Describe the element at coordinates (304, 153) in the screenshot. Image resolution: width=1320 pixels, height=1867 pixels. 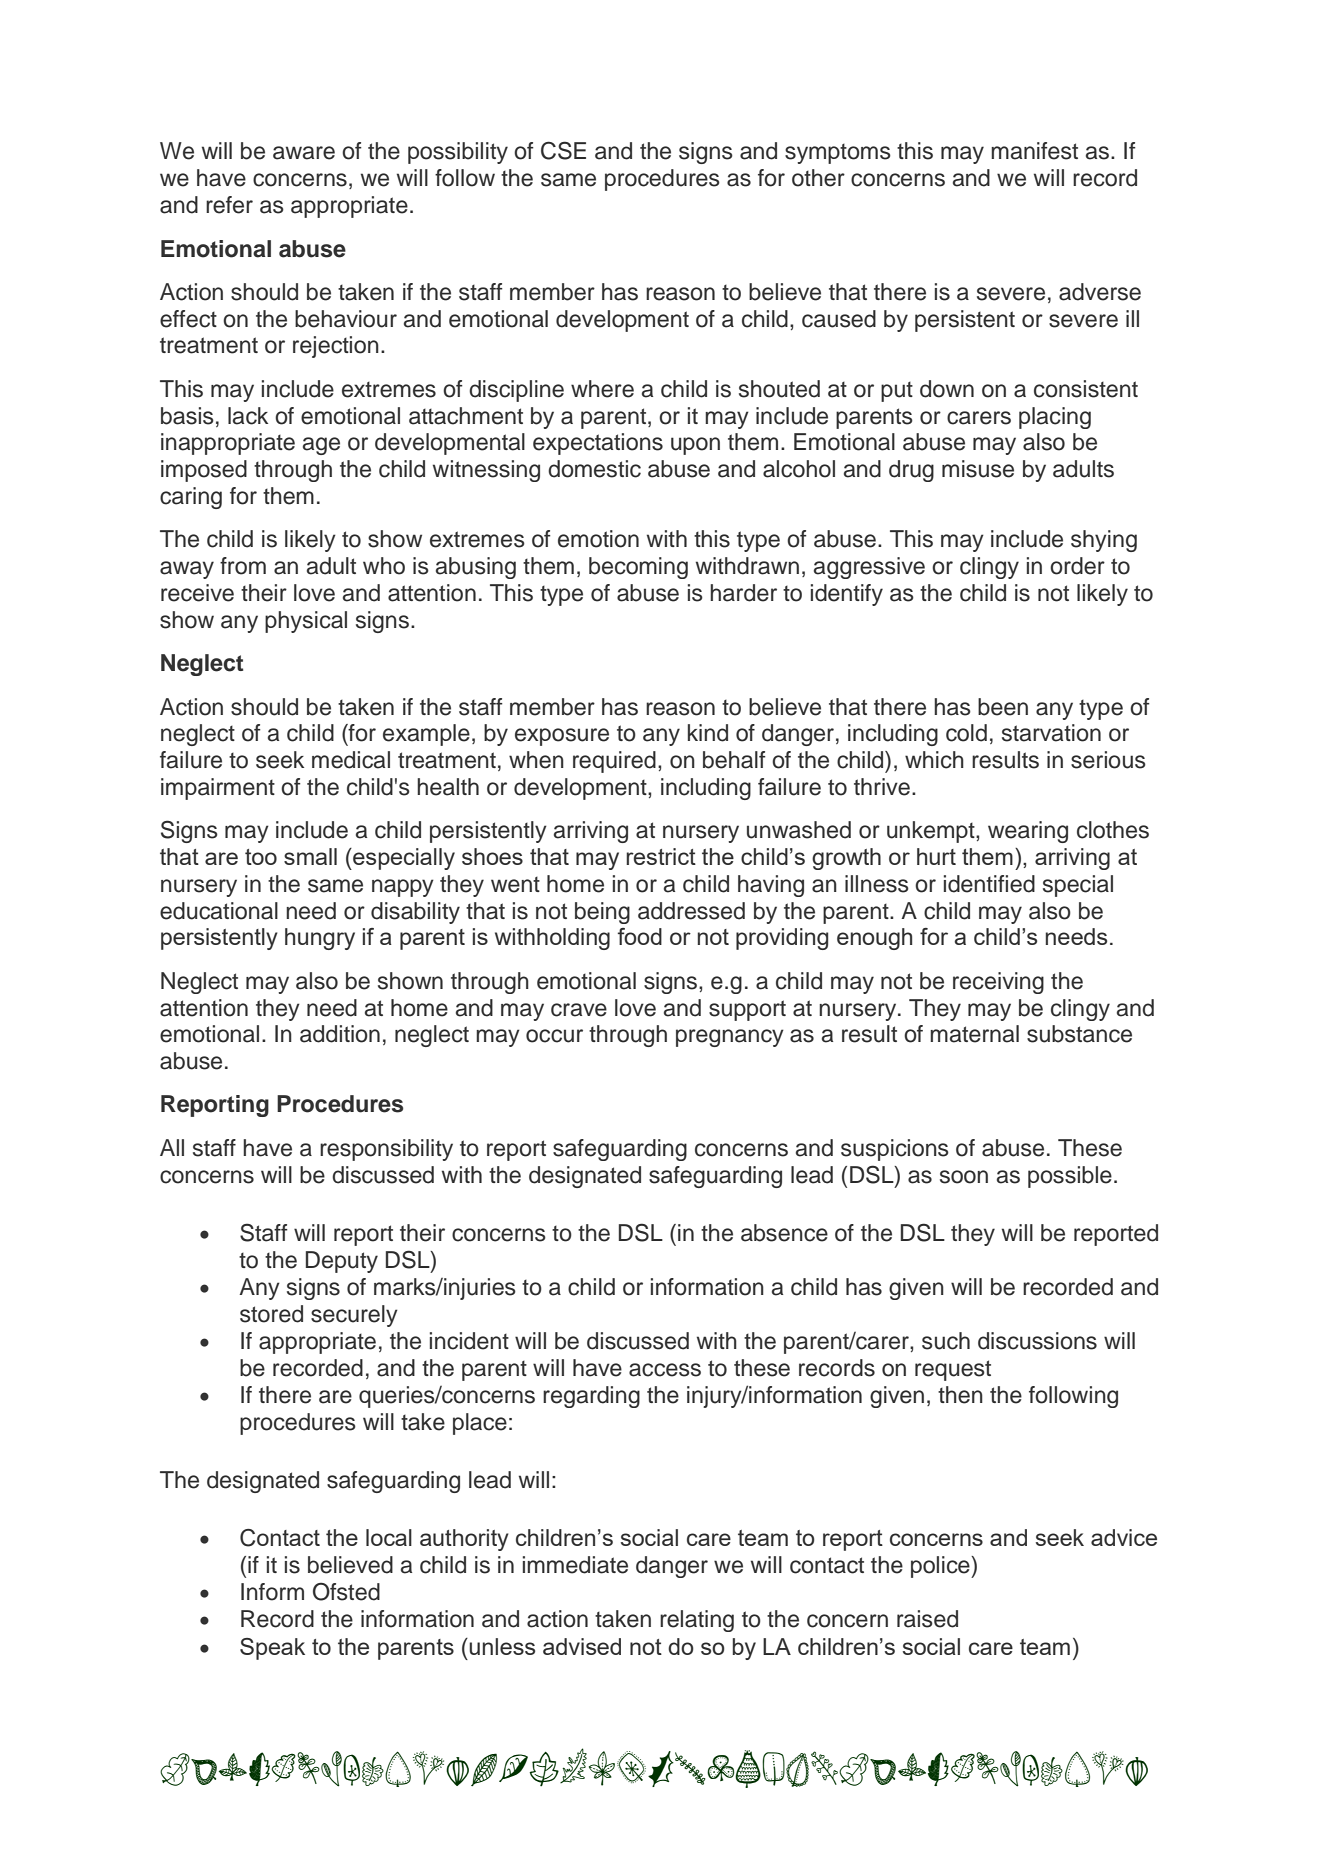
I see `aware` at that location.
